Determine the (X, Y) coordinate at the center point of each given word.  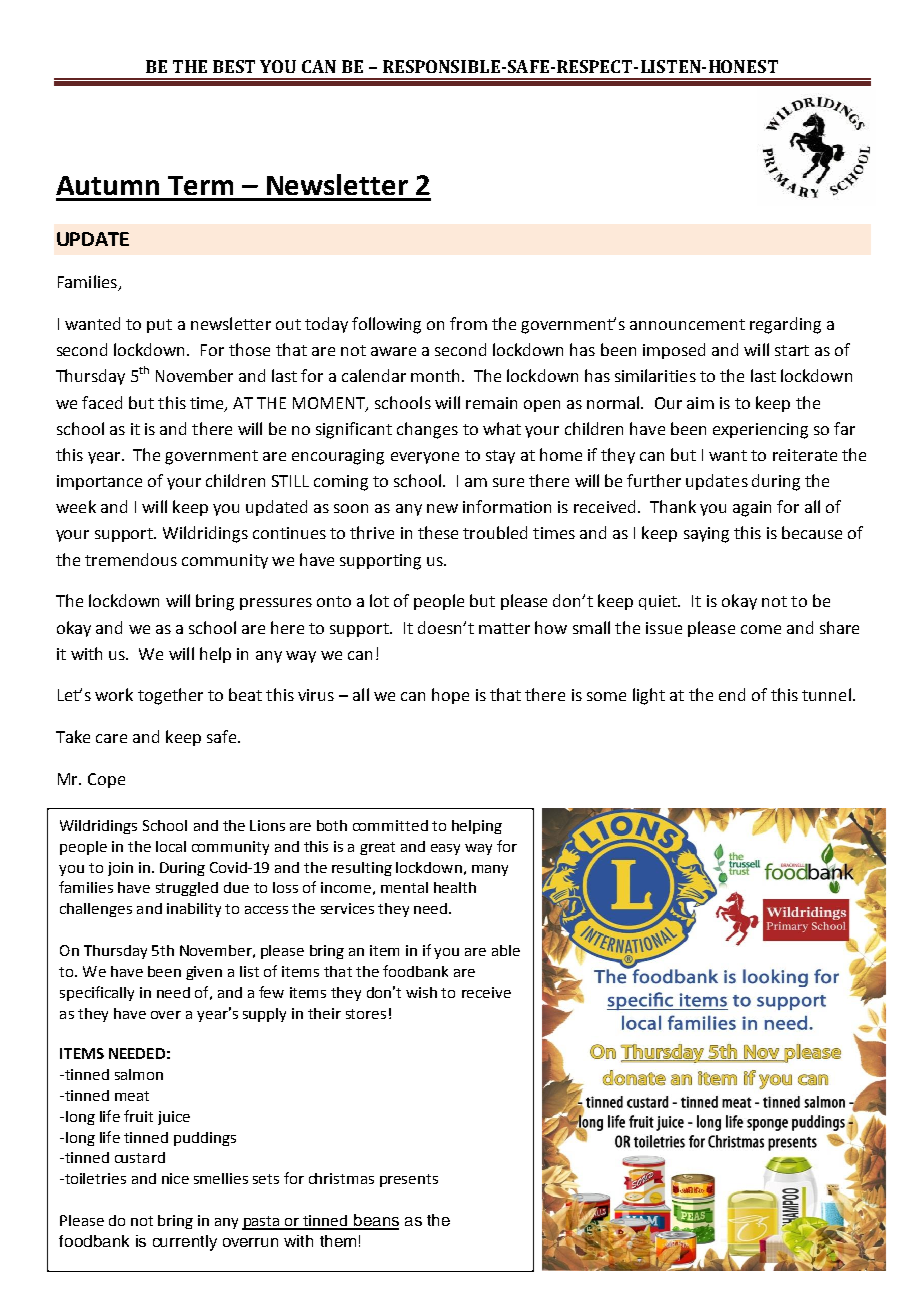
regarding (785, 325)
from (468, 323)
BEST (234, 66)
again (752, 509)
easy (445, 849)
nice (175, 1178)
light (649, 696)
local (171, 846)
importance (99, 482)
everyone (425, 458)
